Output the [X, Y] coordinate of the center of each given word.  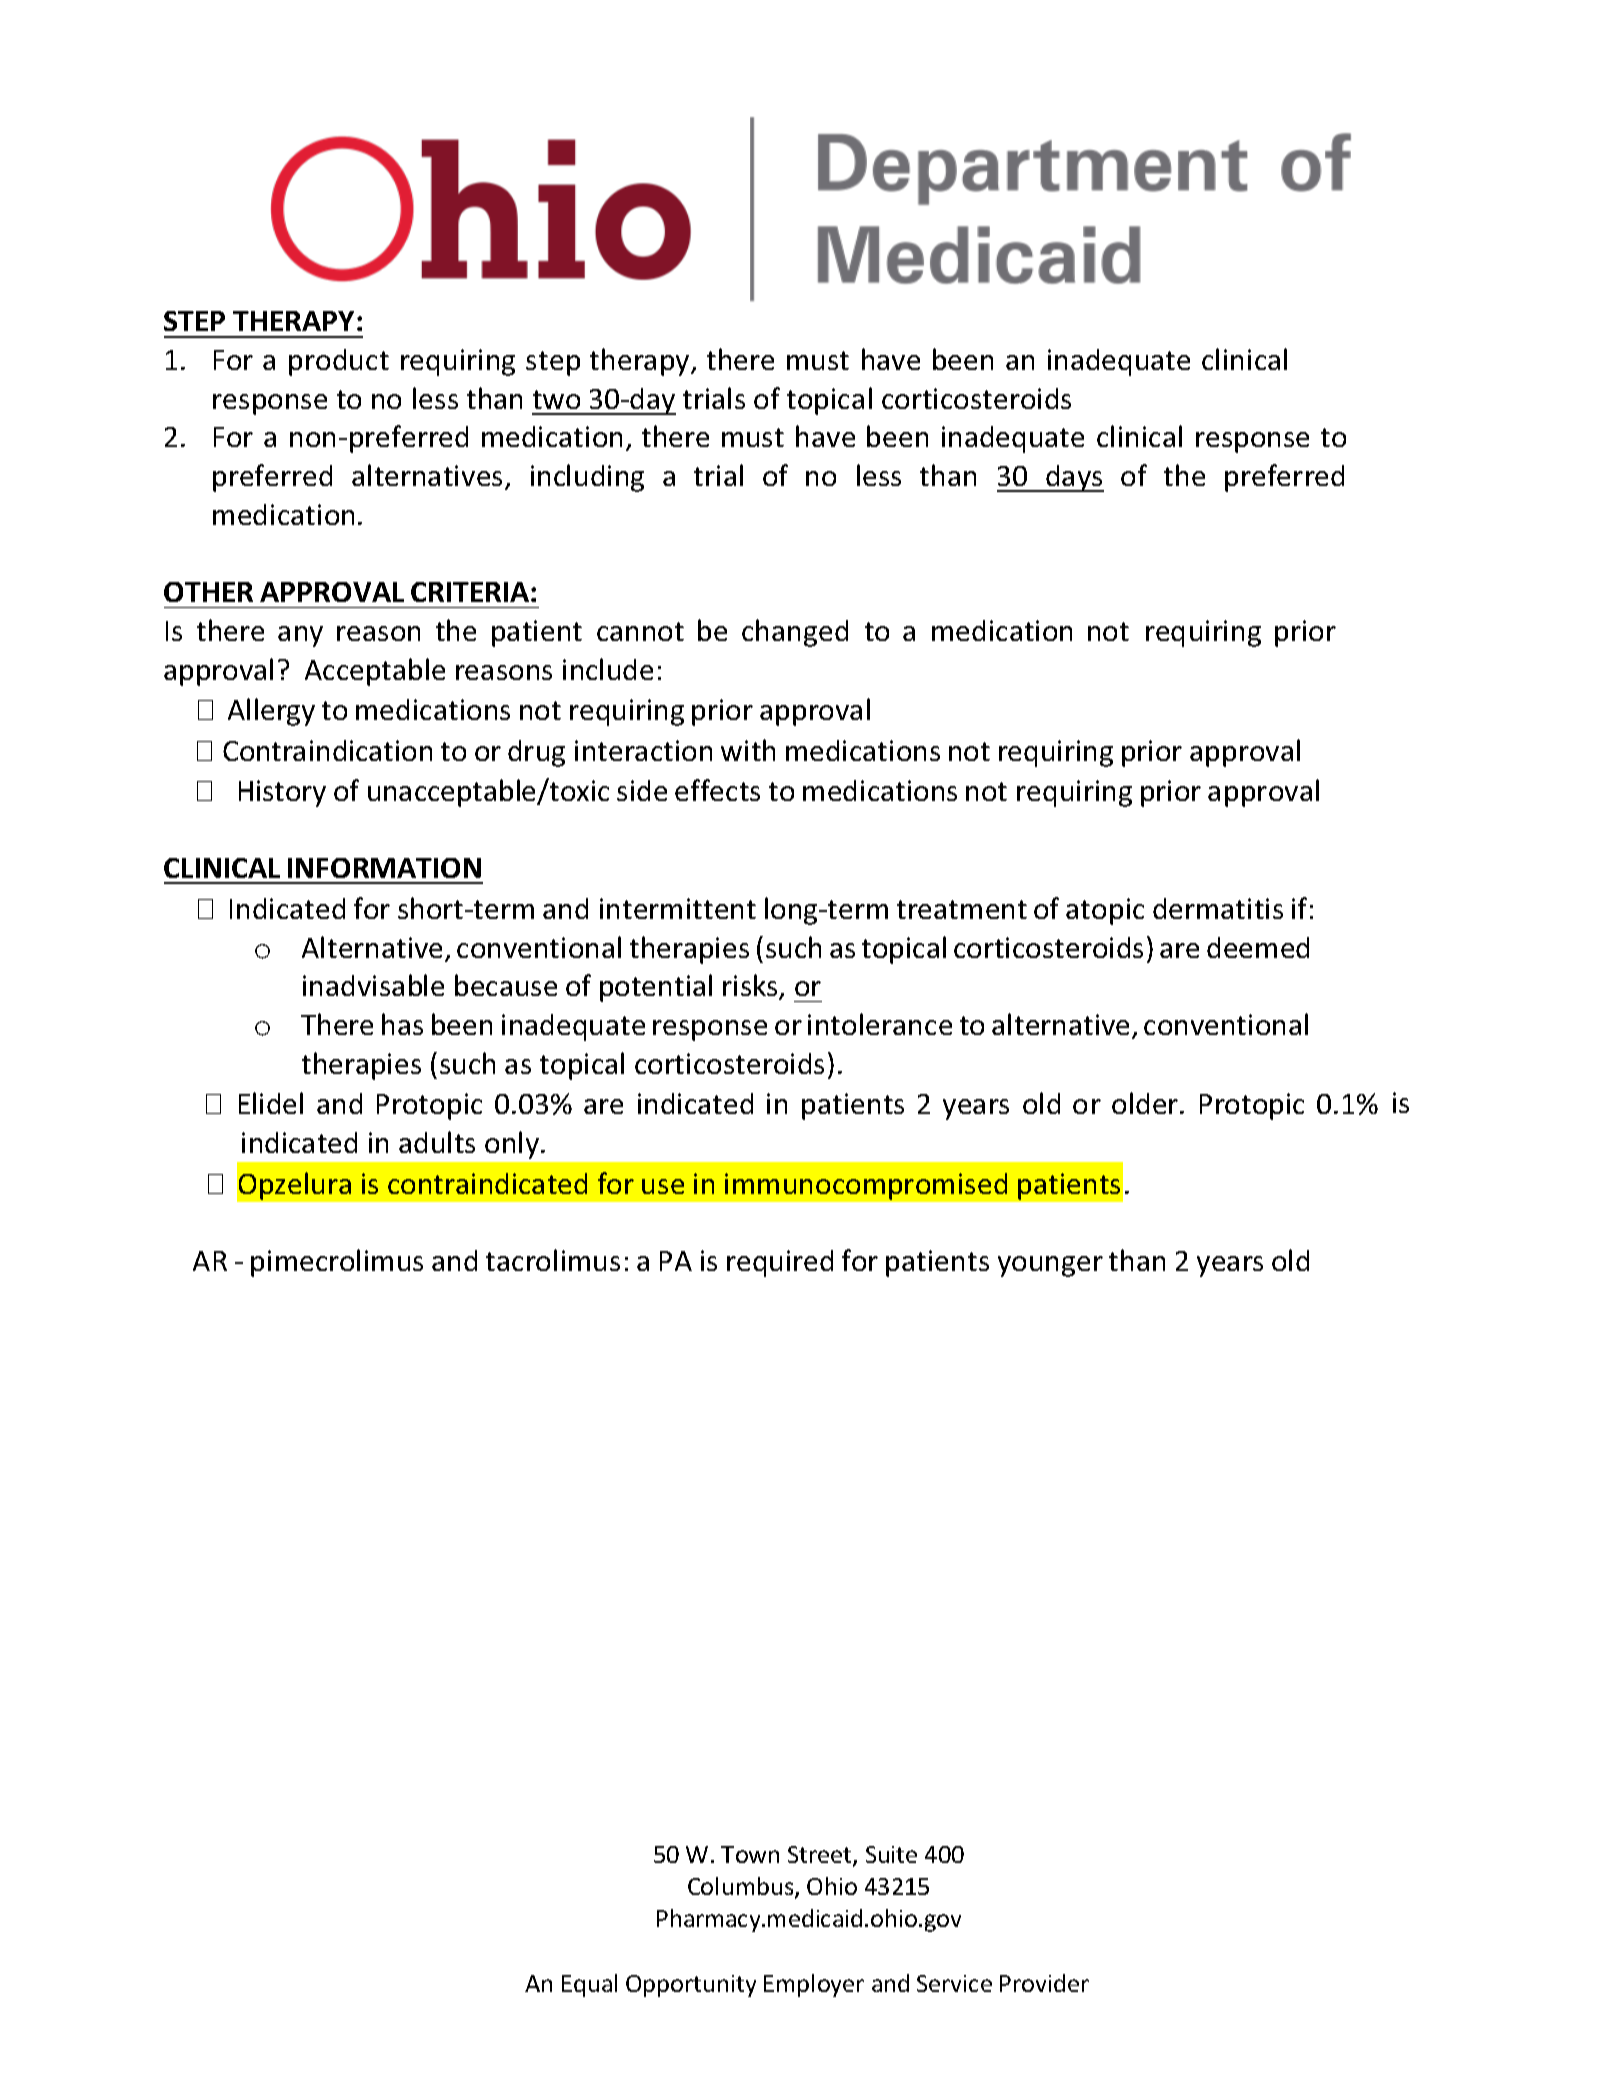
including [587, 478]
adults [437, 1142]
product [339, 362]
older [1146, 1103]
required [780, 1263]
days [1074, 478]
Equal [589, 1985]
